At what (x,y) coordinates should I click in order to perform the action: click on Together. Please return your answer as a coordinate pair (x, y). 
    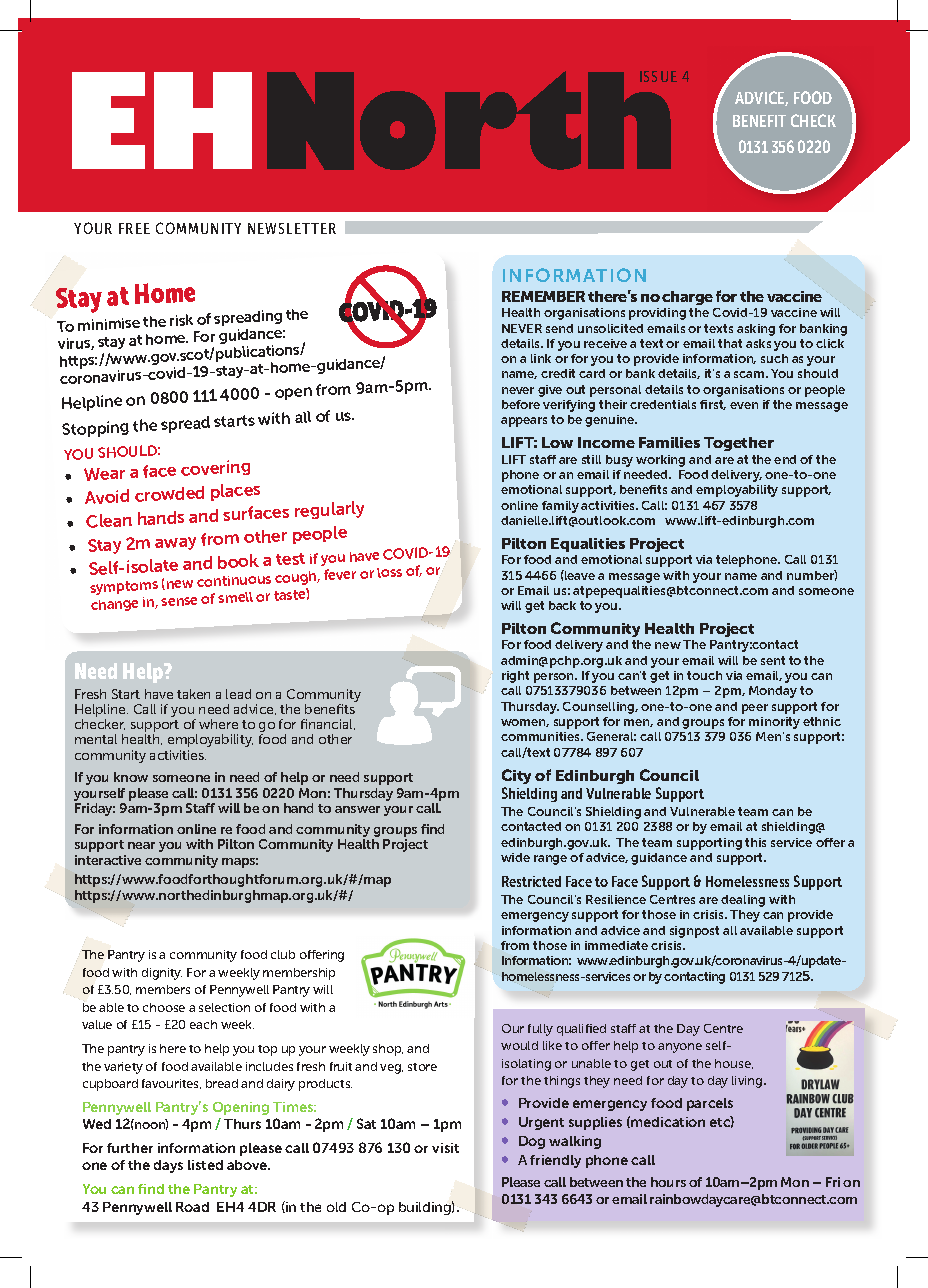
    Looking at the image, I should click on (739, 444).
